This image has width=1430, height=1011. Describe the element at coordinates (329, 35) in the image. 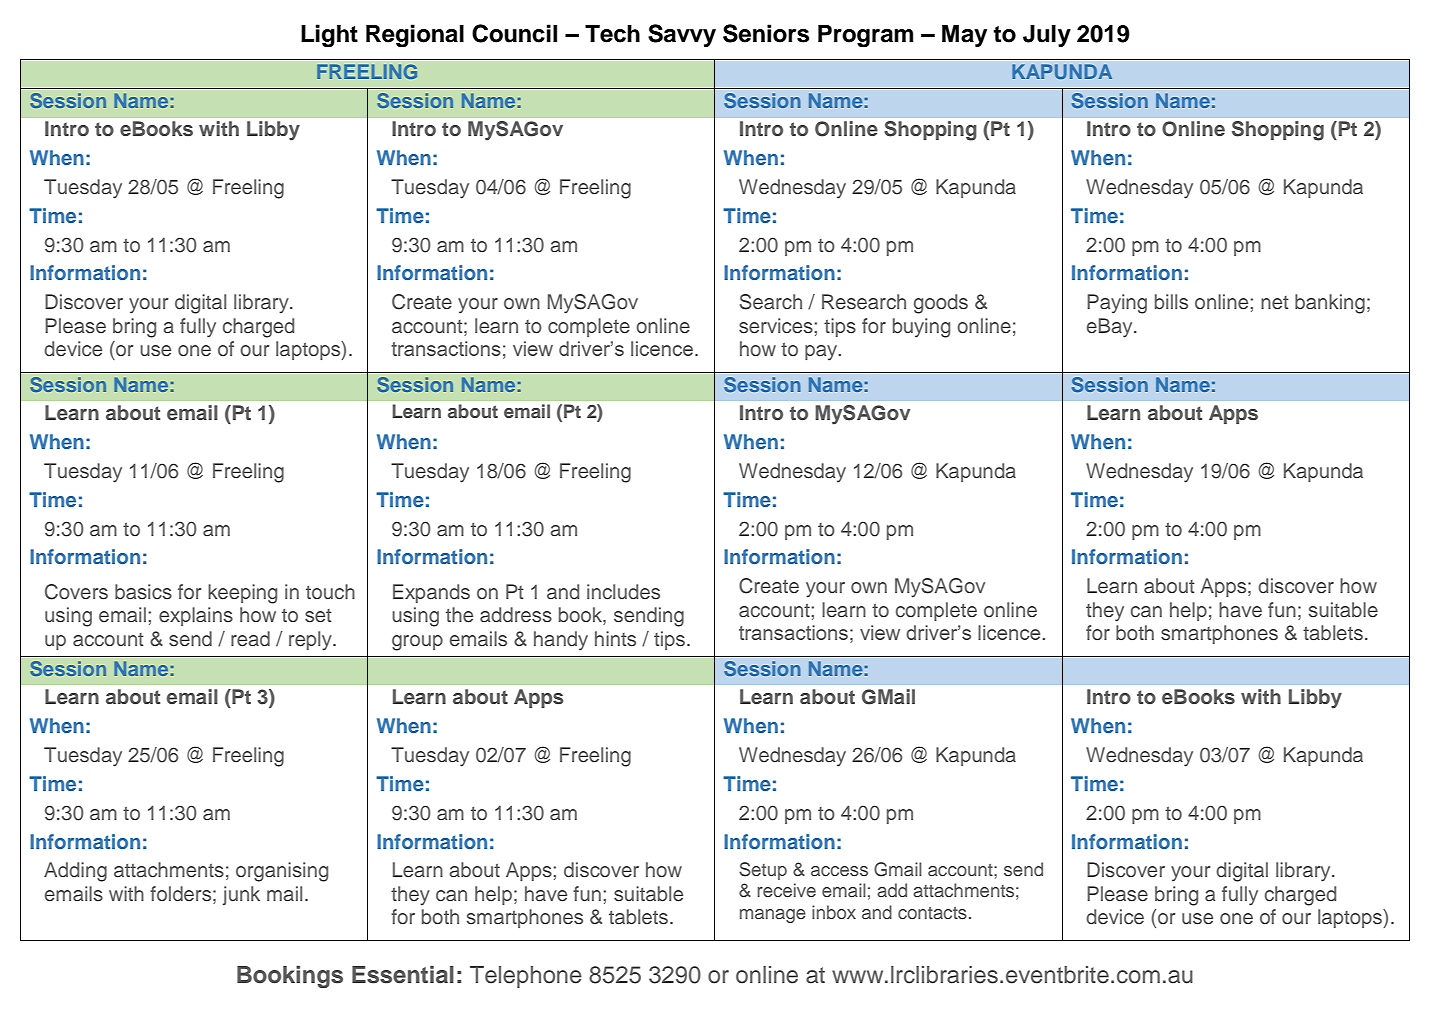

I see `Light` at that location.
